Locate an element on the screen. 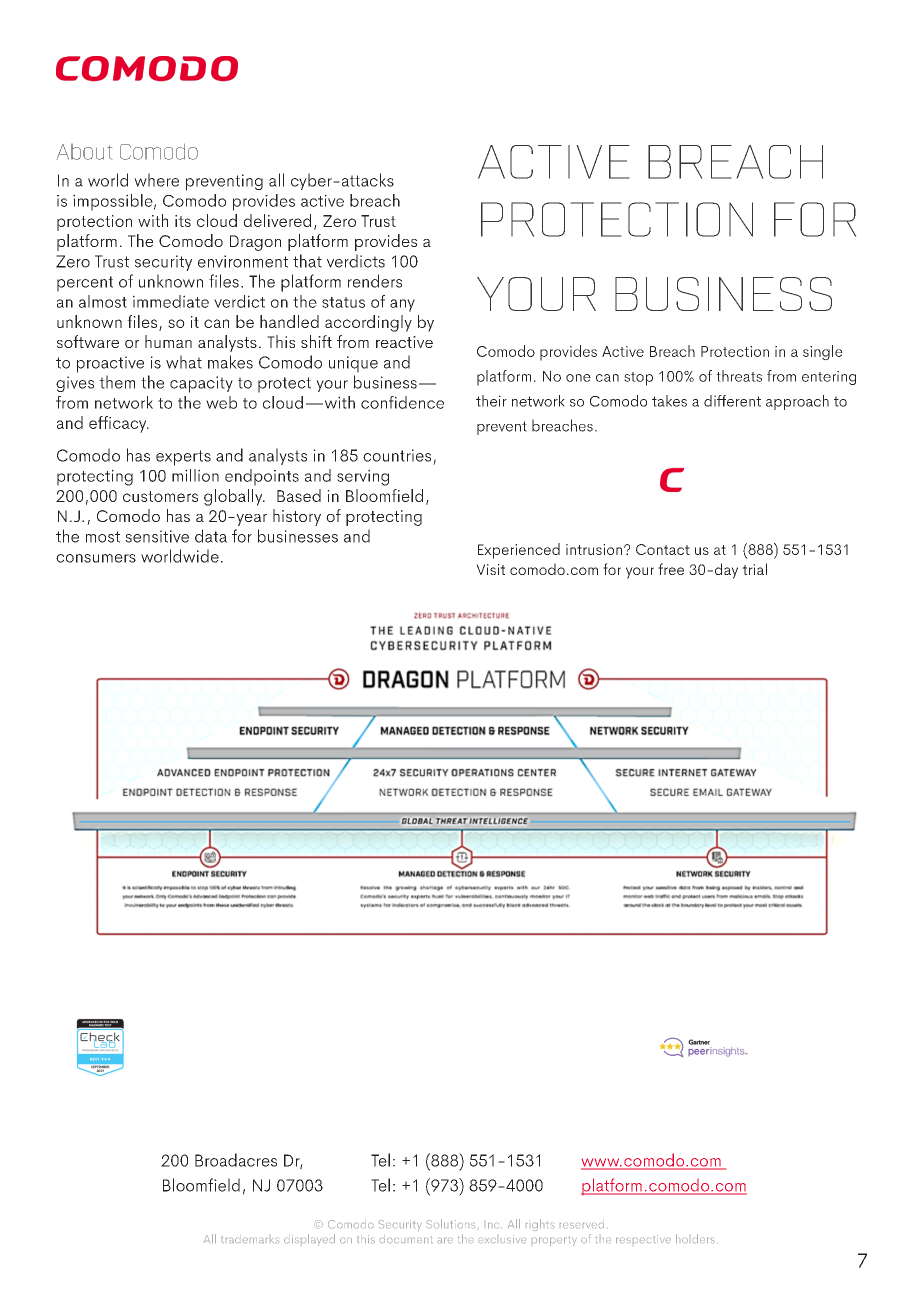 The height and width of the screenshot is (1308, 924). single is located at coordinates (823, 353).
